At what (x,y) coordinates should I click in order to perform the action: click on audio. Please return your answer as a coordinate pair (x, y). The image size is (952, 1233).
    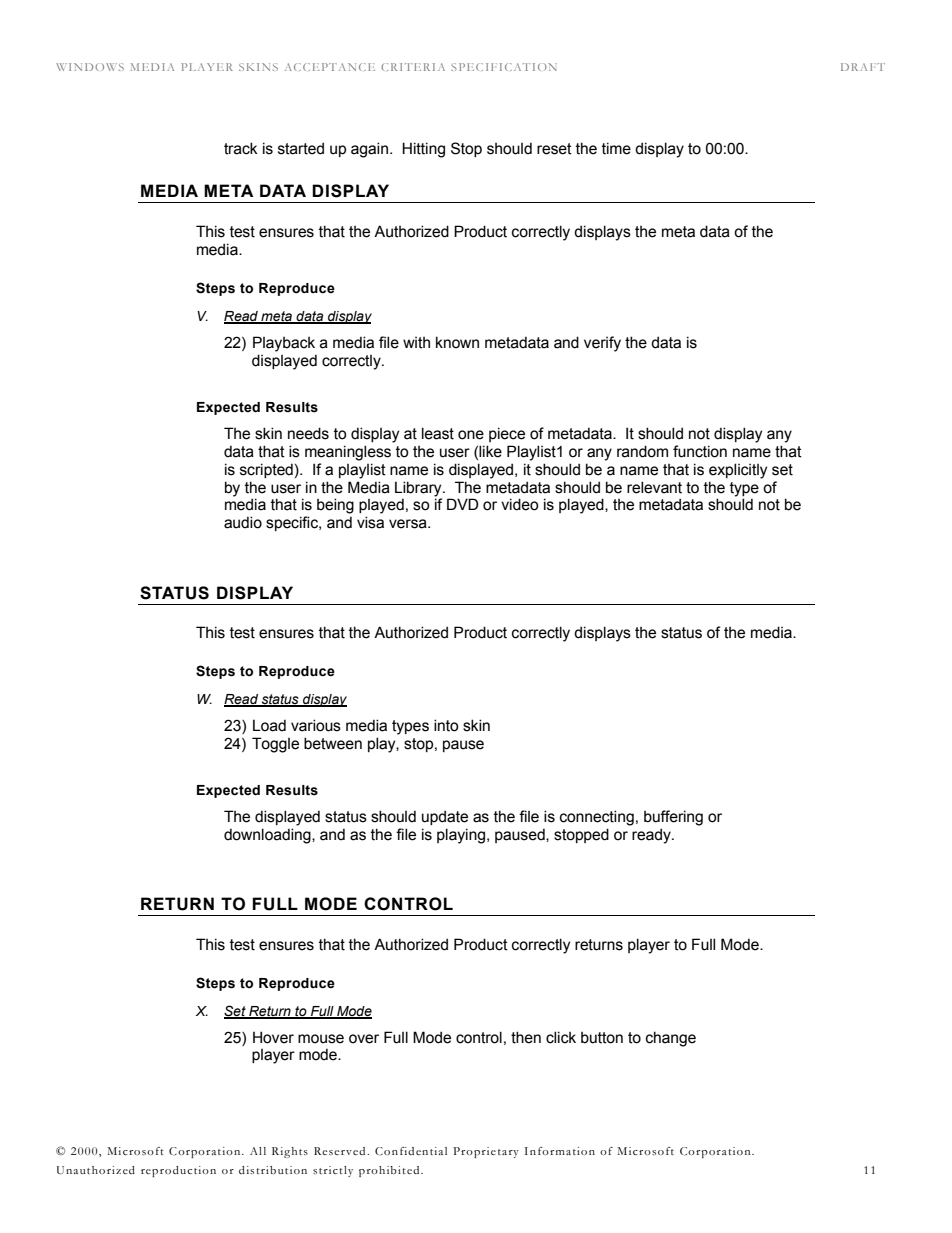
    Looking at the image, I should click on (243, 522).
